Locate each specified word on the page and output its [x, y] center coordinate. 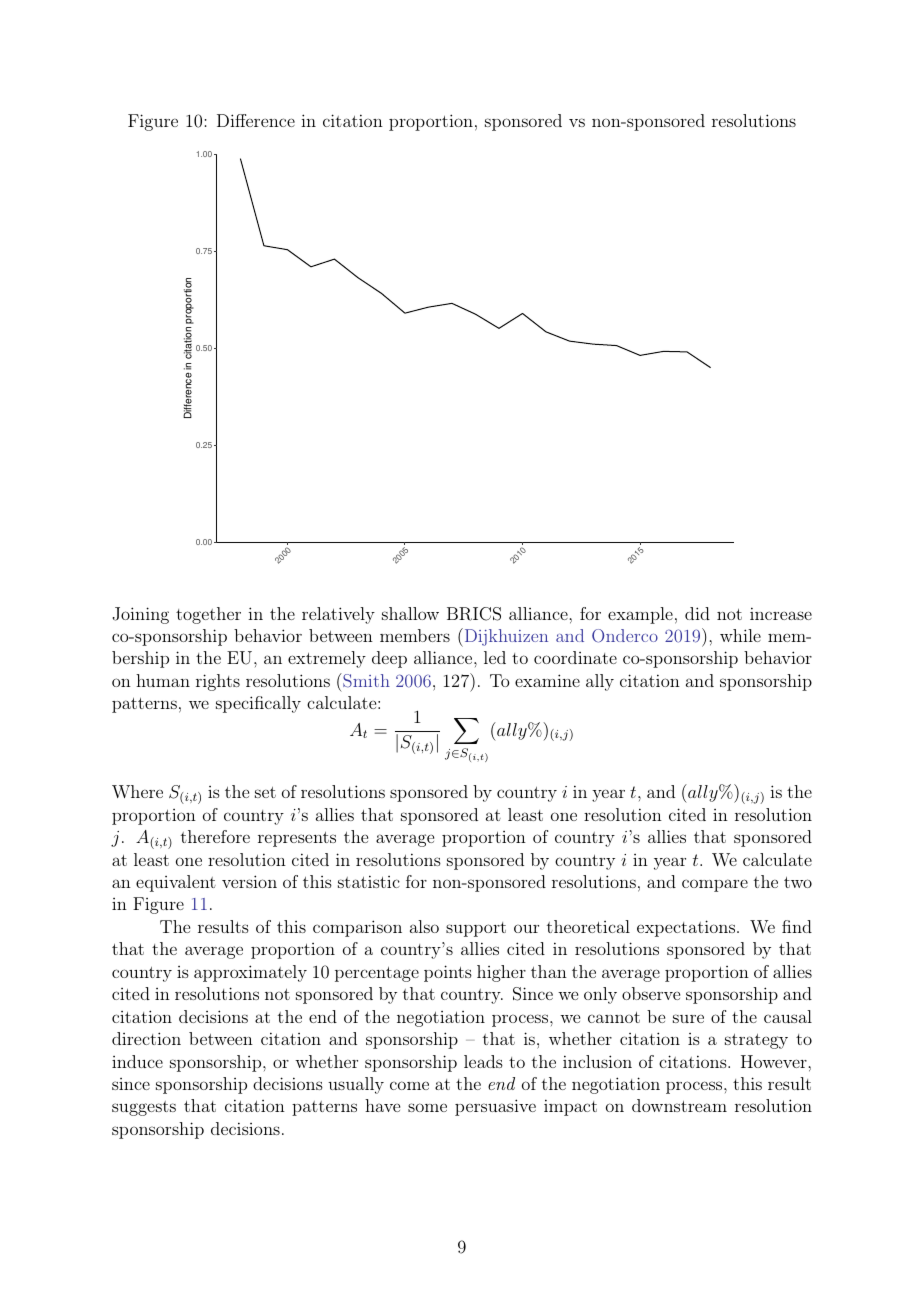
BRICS [474, 614]
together [208, 615]
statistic [369, 881]
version [249, 881]
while [740, 635]
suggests [144, 1108]
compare [715, 885]
